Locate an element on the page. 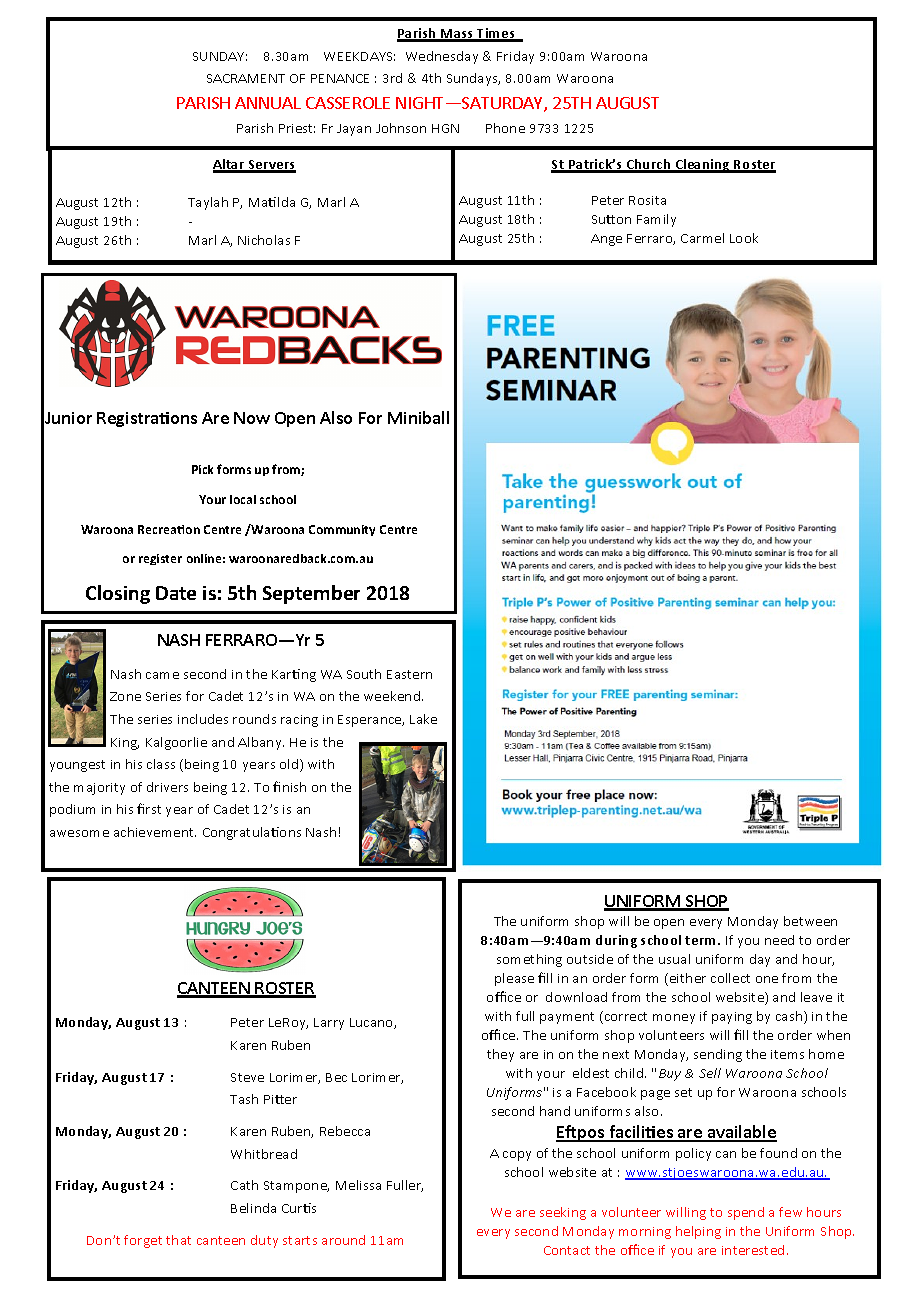  Wednesday is located at coordinates (442, 57).
